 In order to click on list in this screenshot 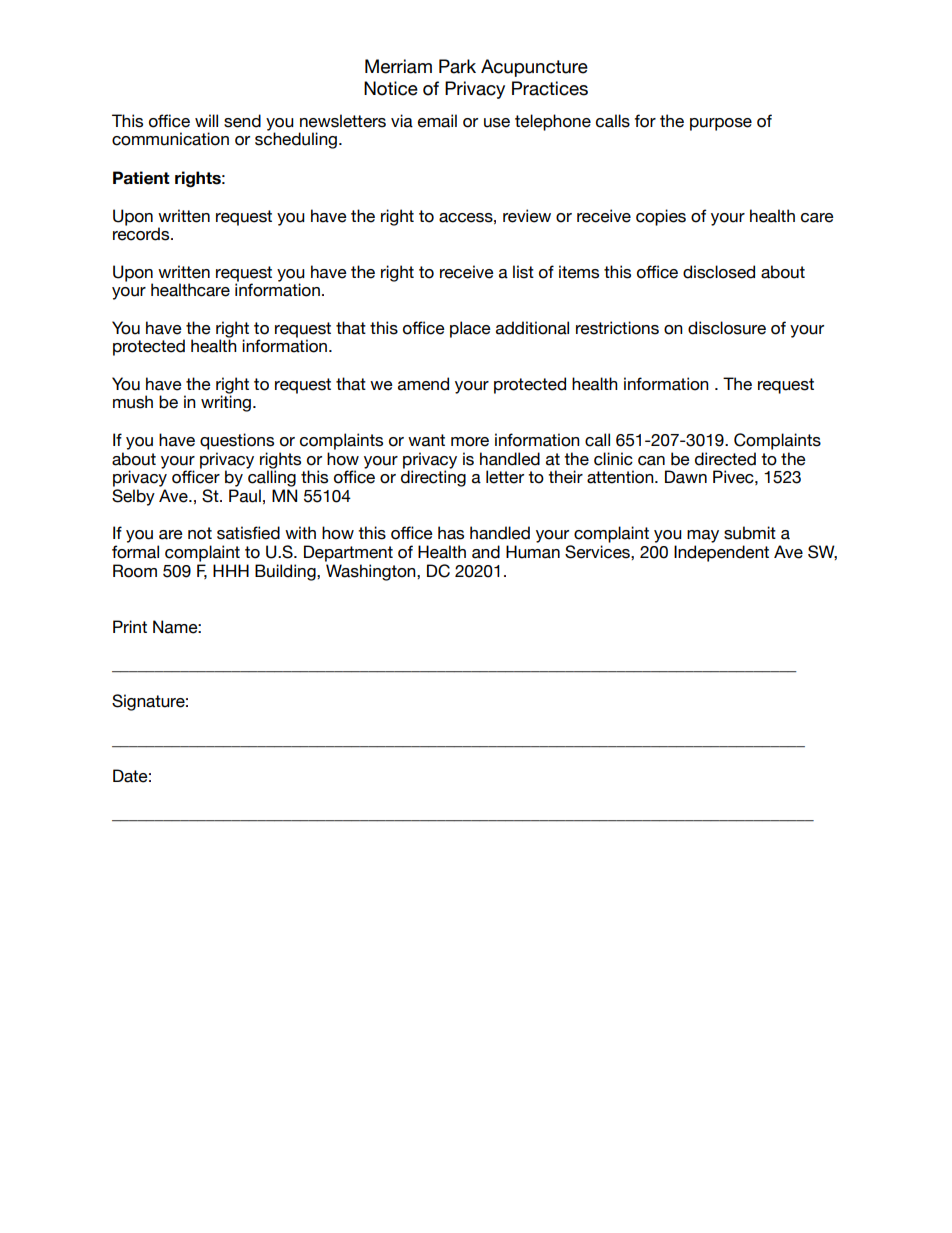, I will do `click(523, 272)`.
